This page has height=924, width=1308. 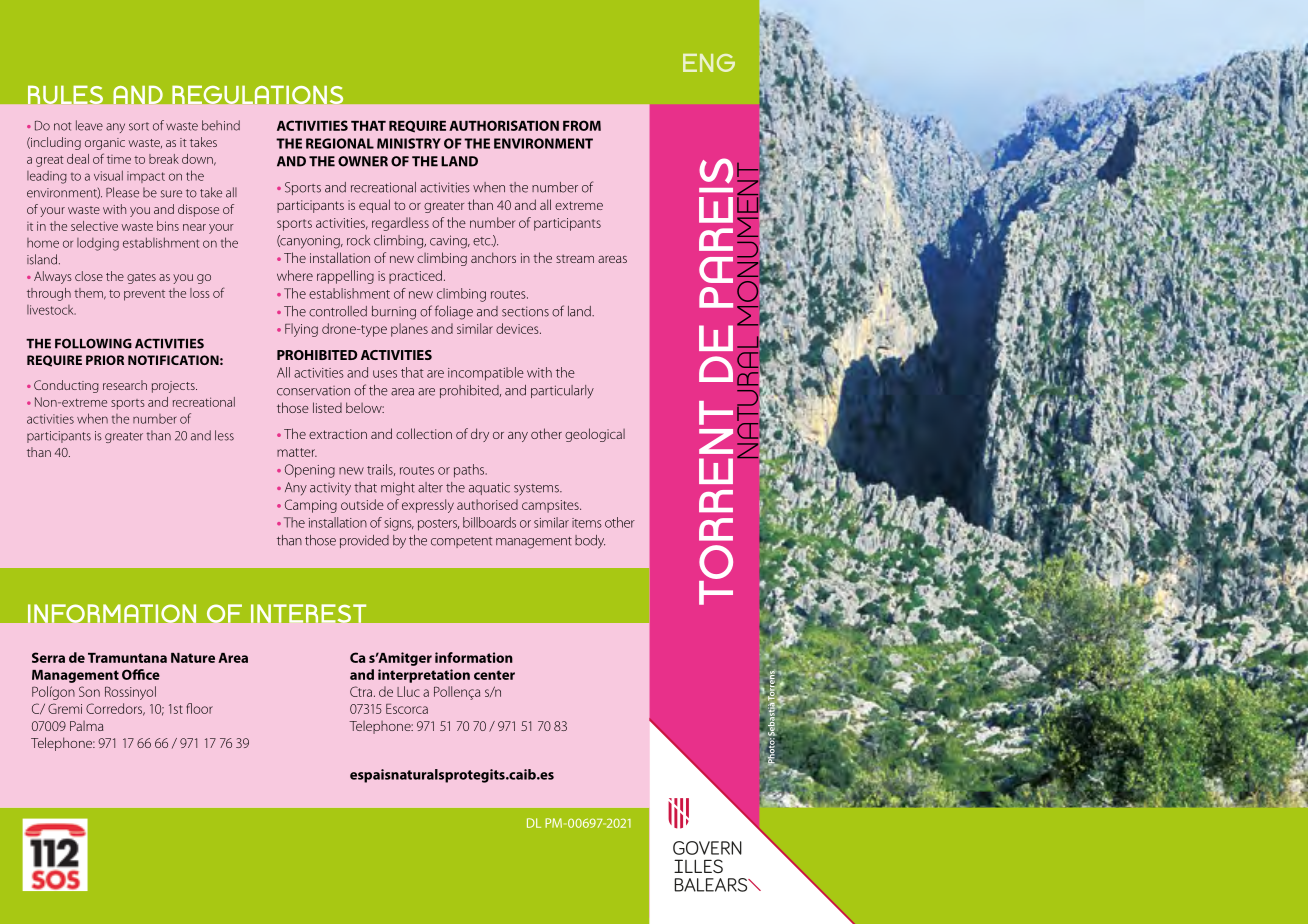 I want to click on body, so click(x=590, y=542).
